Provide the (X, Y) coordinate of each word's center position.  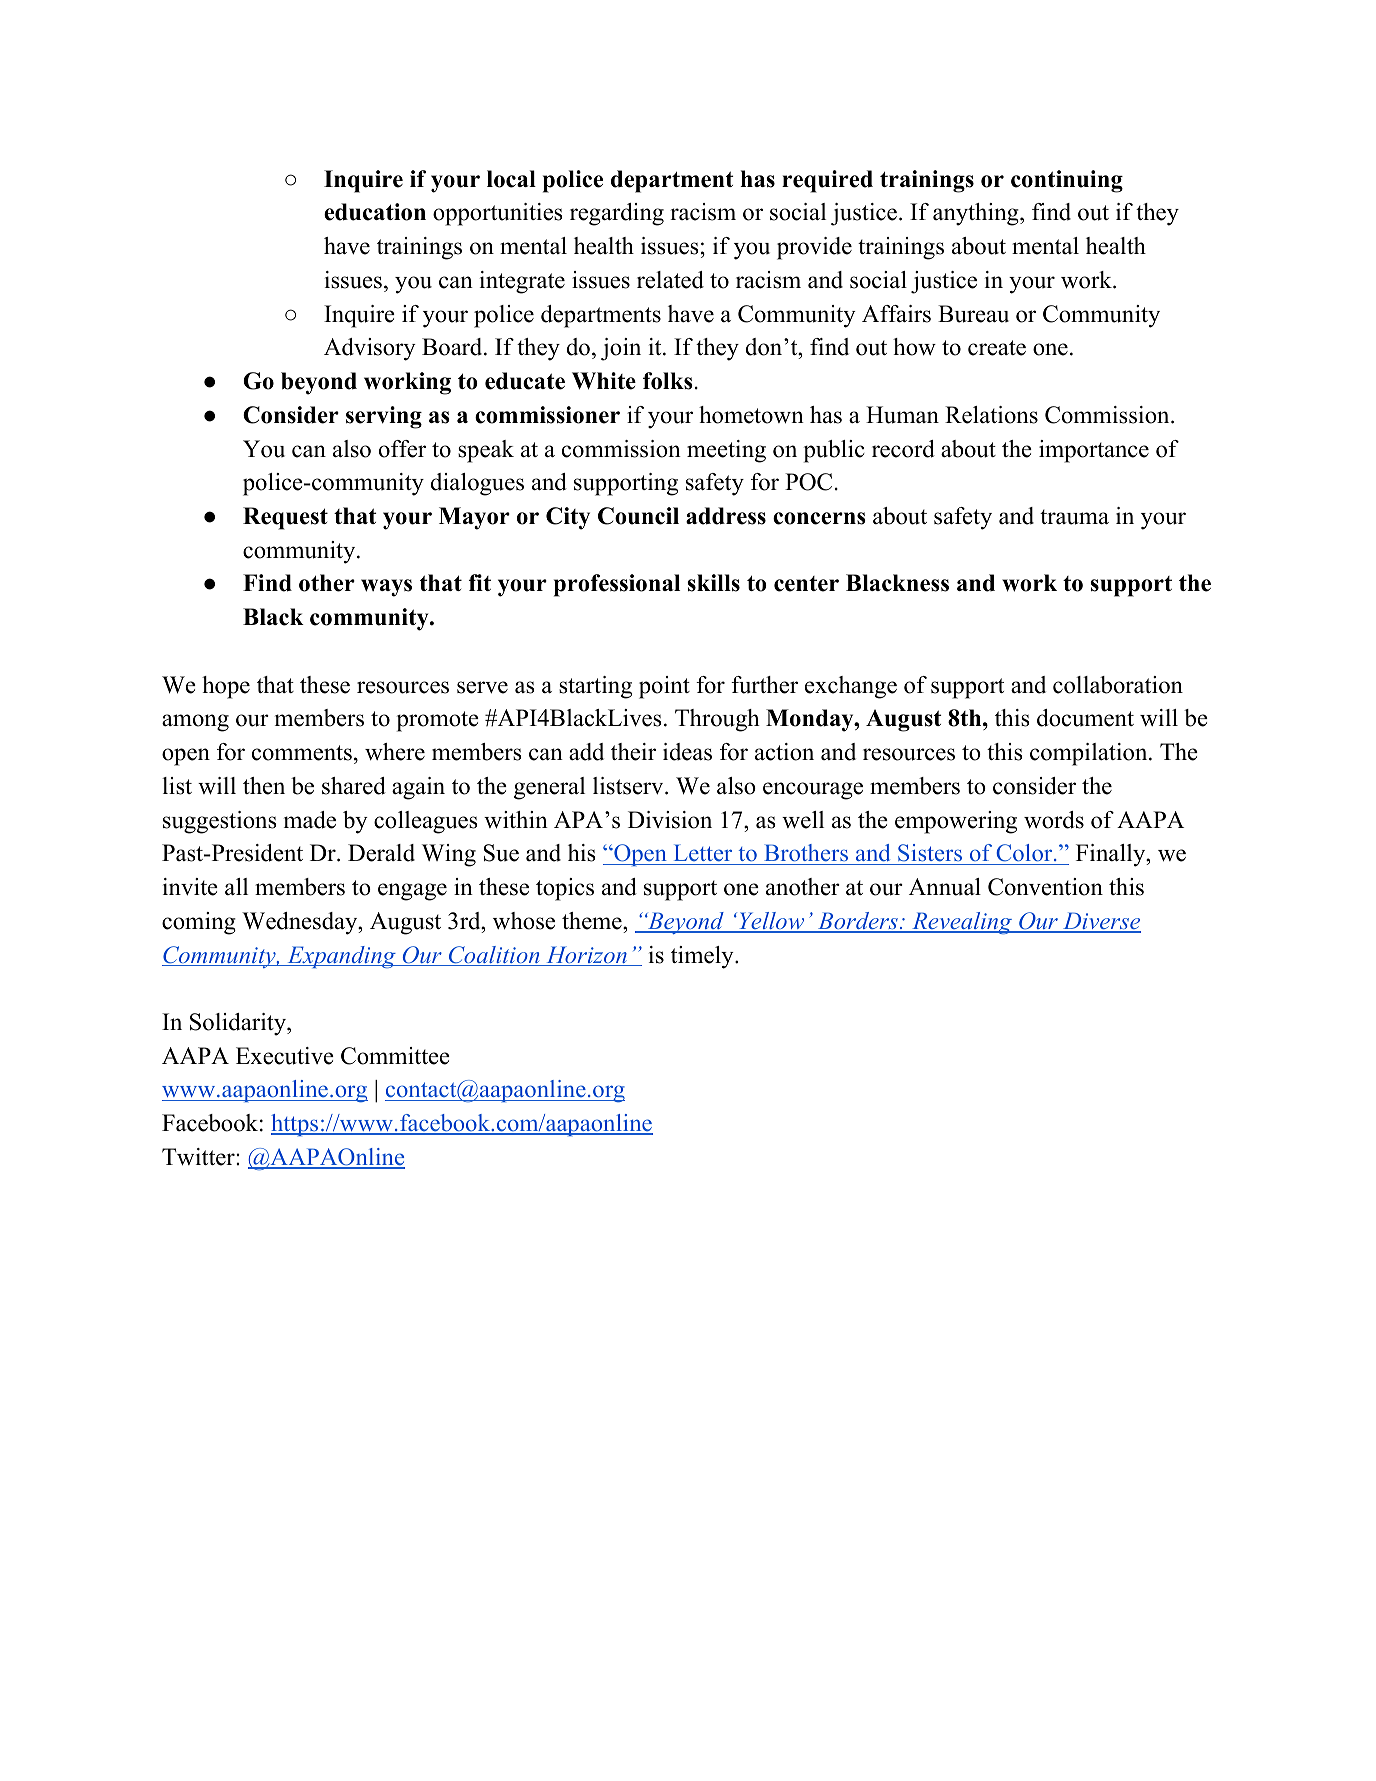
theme (593, 921)
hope (226, 687)
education (375, 212)
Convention (1045, 887)
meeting (726, 451)
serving (384, 417)
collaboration (1118, 685)
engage (412, 892)
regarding (617, 214)
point (664, 687)
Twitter (199, 1157)
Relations (991, 415)
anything (977, 214)
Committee (395, 1056)
